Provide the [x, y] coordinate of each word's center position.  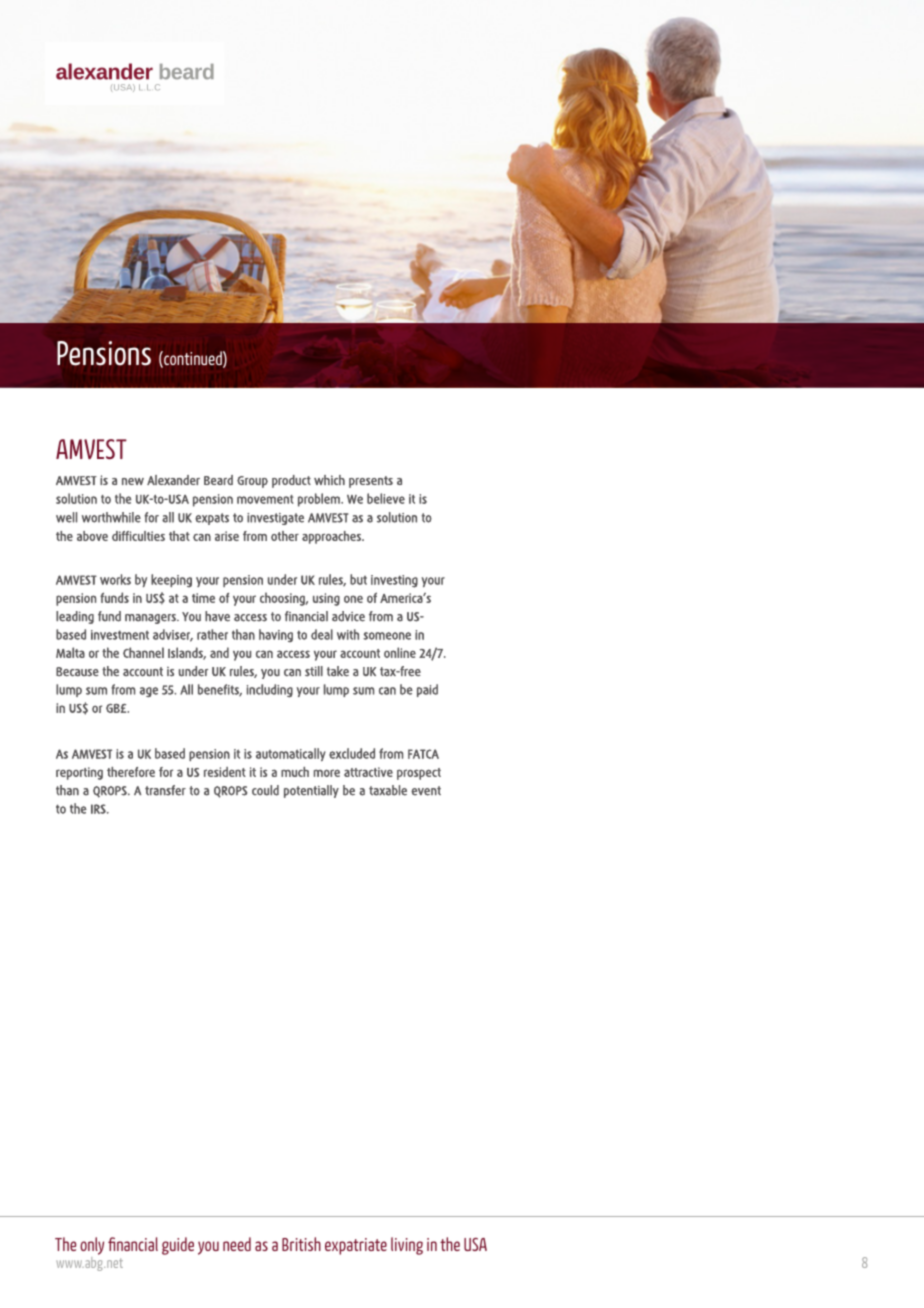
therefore [131, 772]
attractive [368, 772]
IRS [99, 809]
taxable [388, 790]
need [237, 1244]
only [92, 1247]
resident [225, 772]
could [265, 790]
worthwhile [111, 517]
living [407, 1246]
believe [386, 498]
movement [265, 499]
